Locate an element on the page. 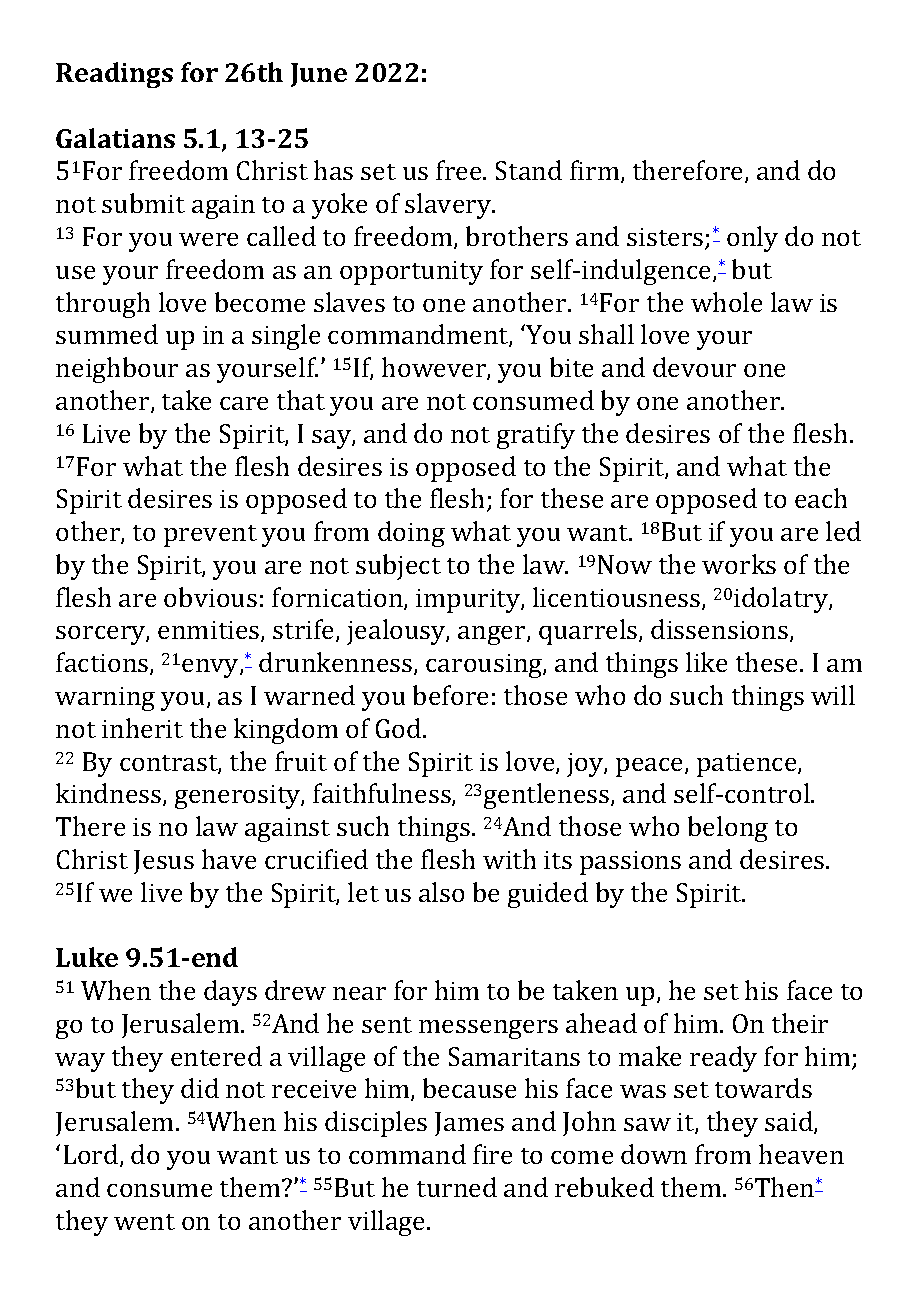 This document has height=1308, width=924. factions is located at coordinates (103, 663).
